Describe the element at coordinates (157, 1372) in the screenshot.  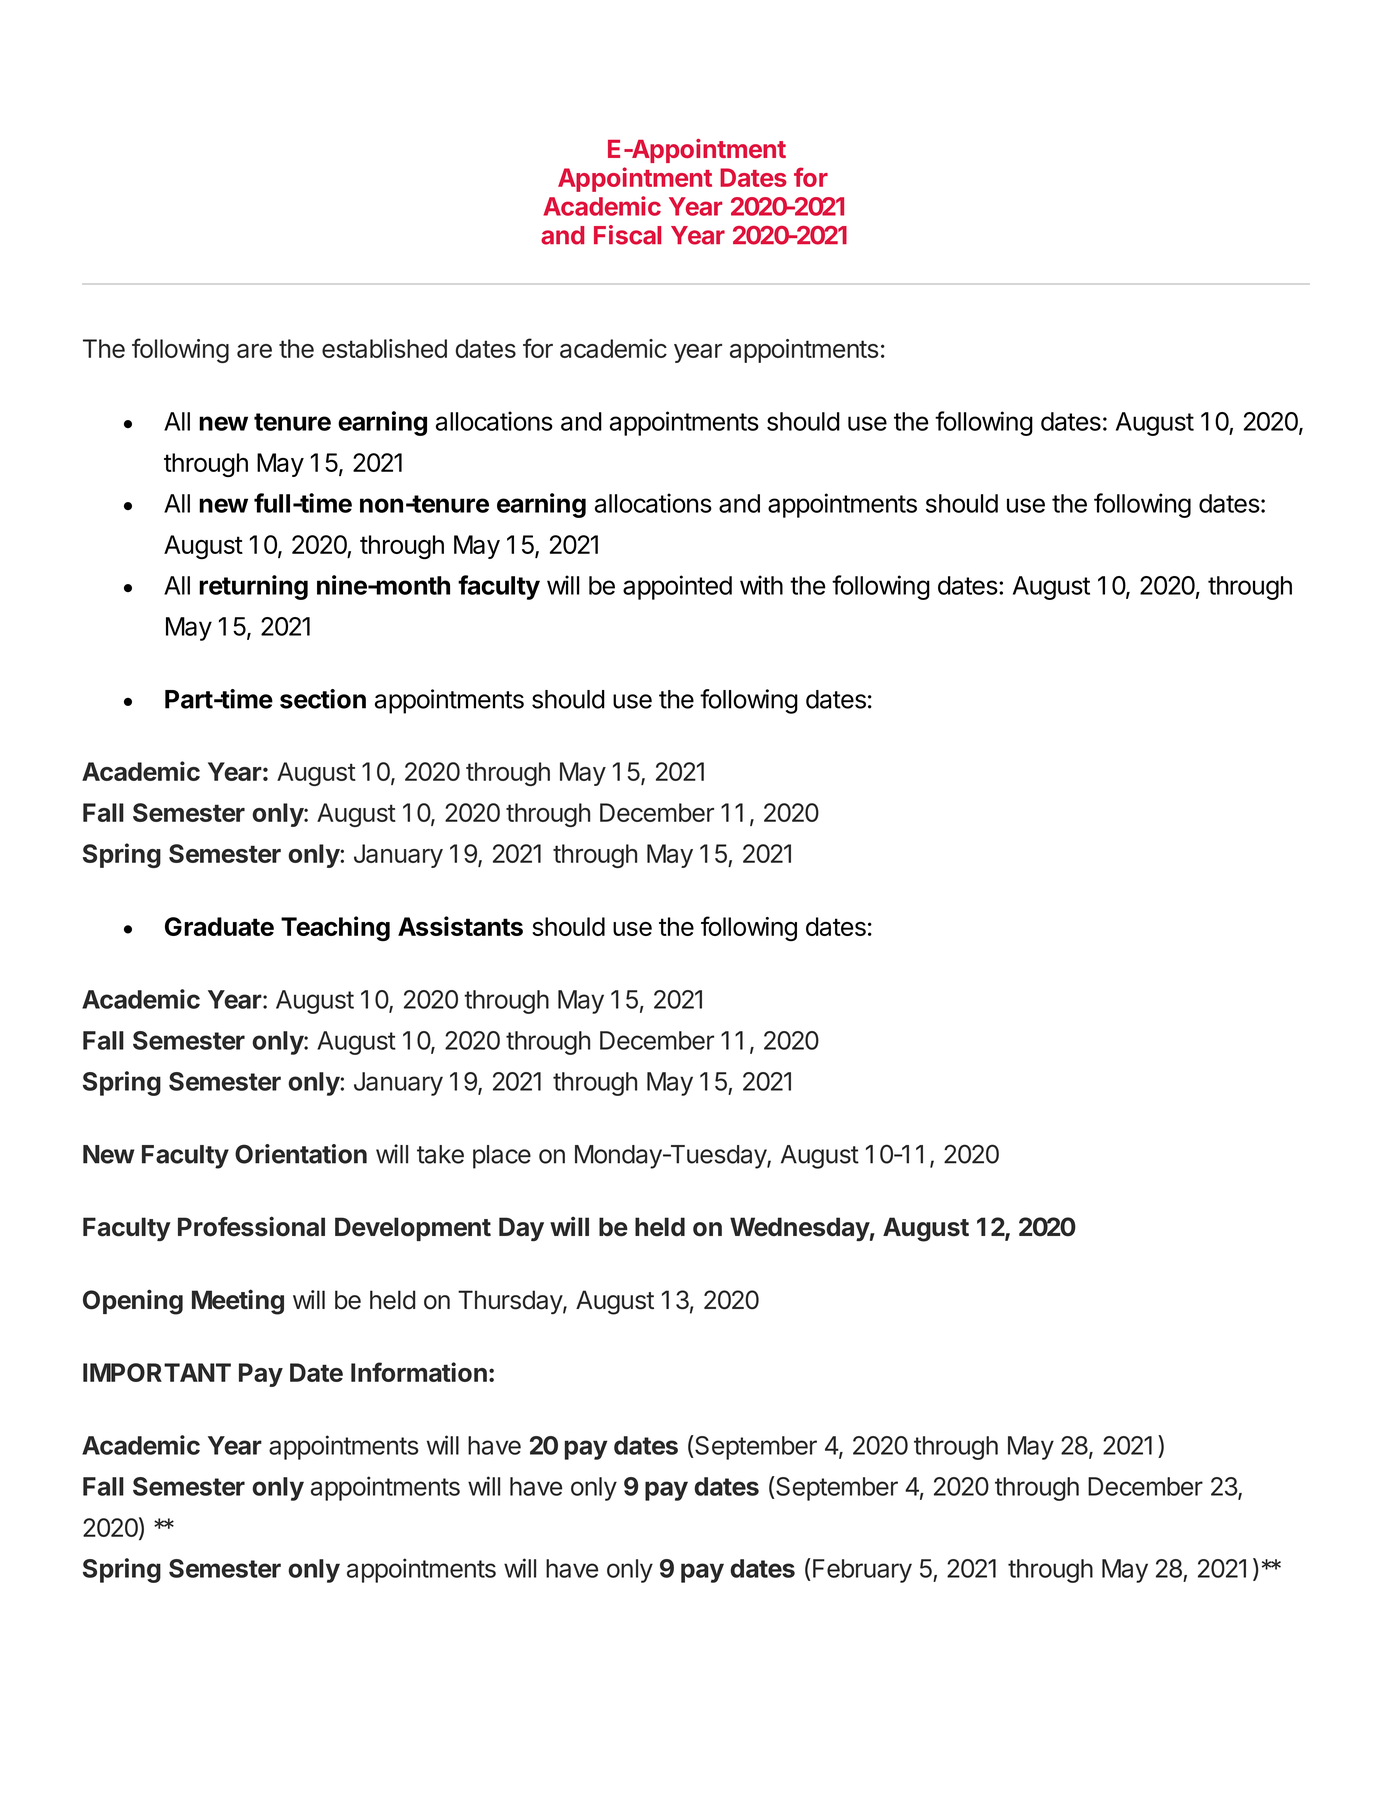
I see `IMPORTANT` at that location.
